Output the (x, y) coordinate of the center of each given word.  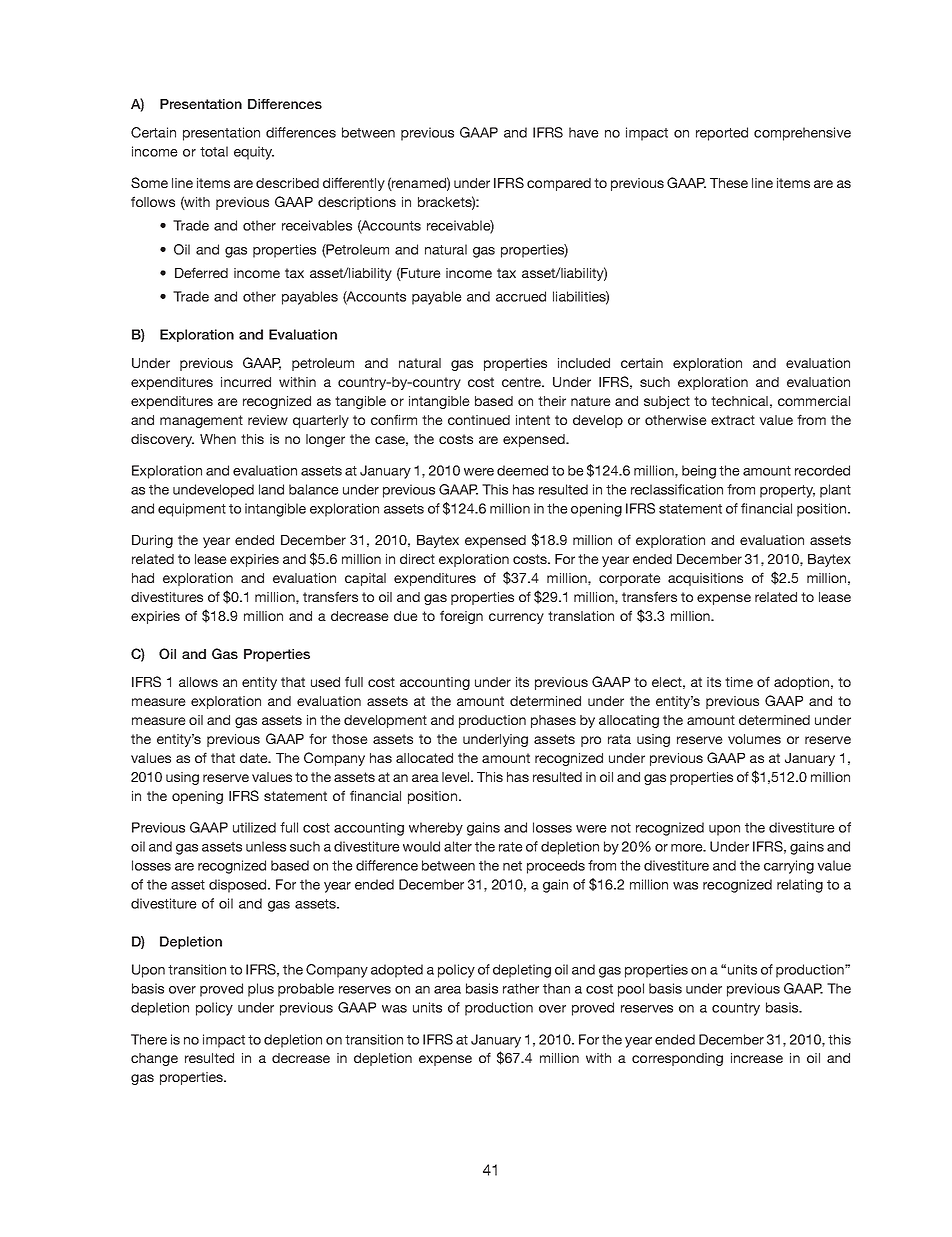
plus (261, 990)
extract (733, 420)
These (729, 183)
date (255, 758)
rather (521, 988)
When (218, 439)
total (214, 151)
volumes (754, 739)
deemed (522, 470)
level (457, 777)
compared (559, 184)
